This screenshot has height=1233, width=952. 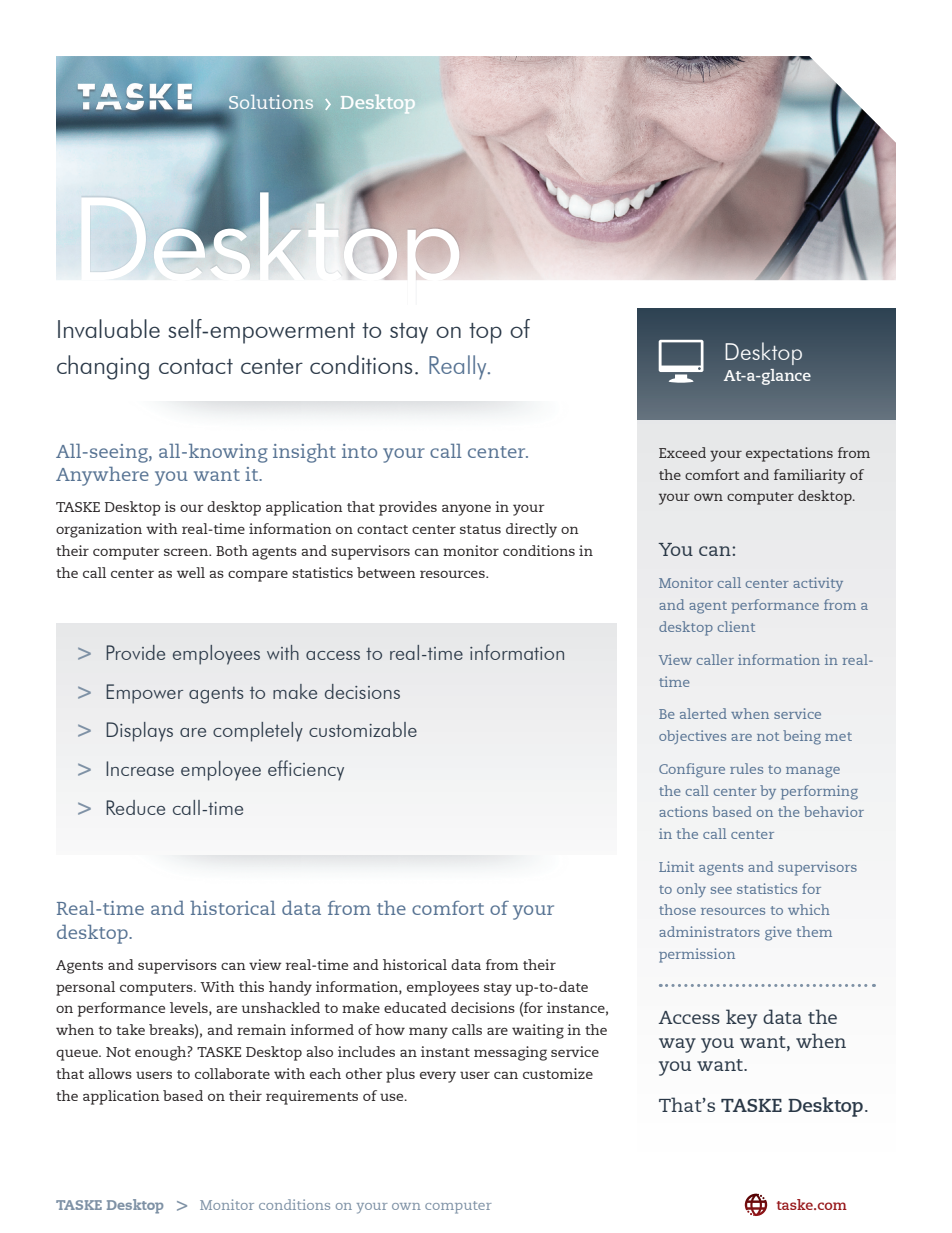 What do you see at coordinates (109, 328) in the screenshot?
I see `Invaluable` at bounding box center [109, 328].
